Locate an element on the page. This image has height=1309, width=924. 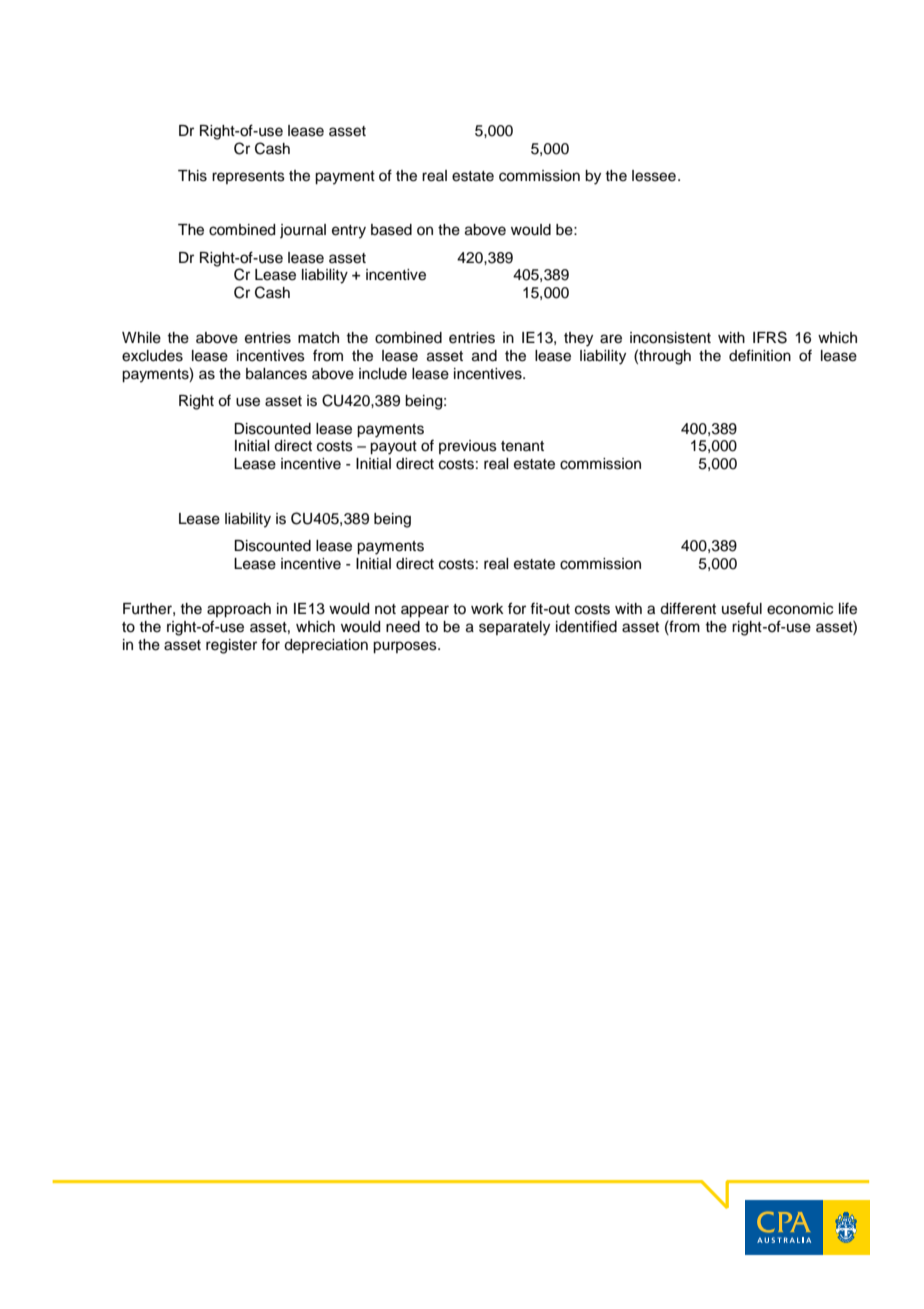
and is located at coordinates (484, 356).
